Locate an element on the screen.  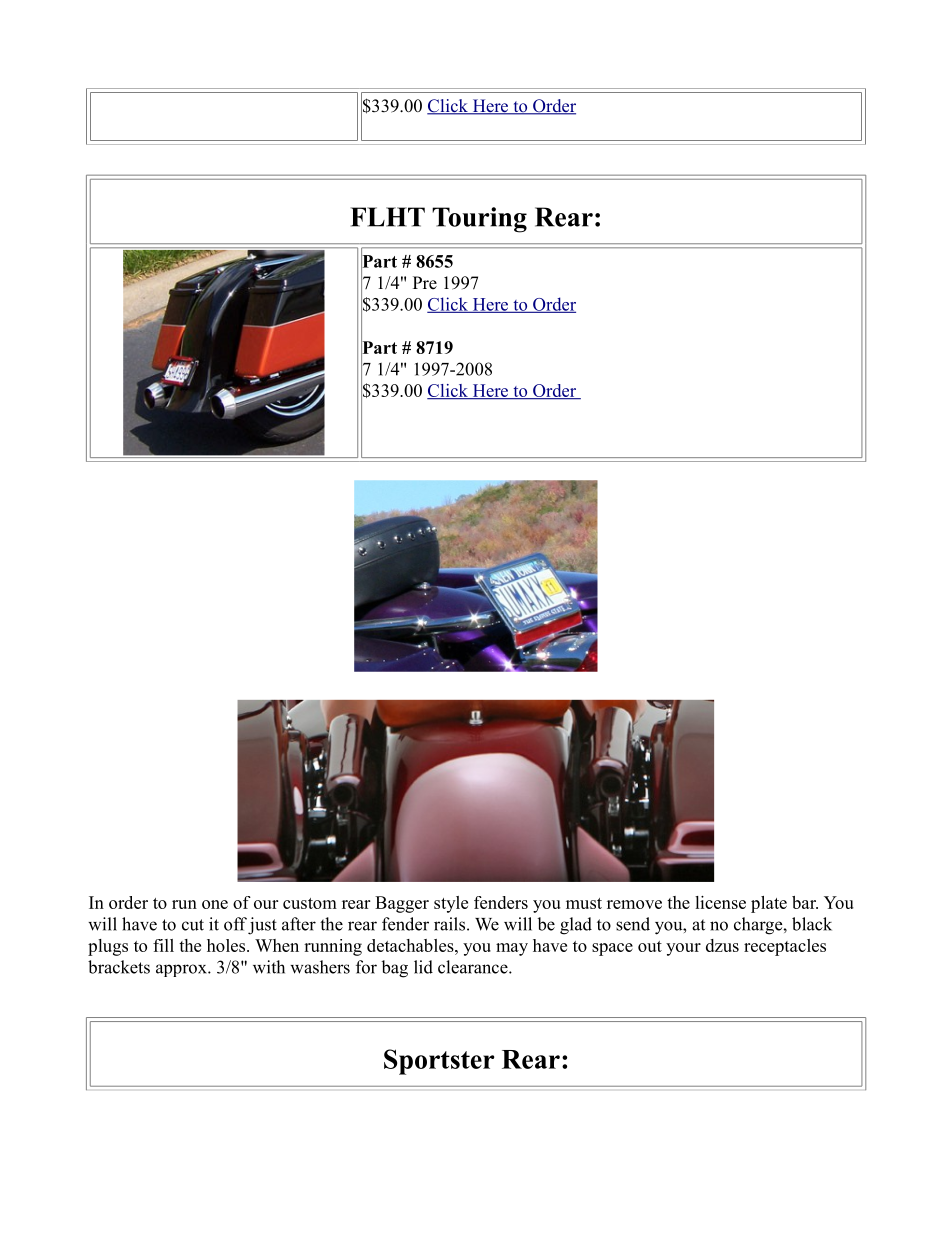
bar is located at coordinates (805, 902).
